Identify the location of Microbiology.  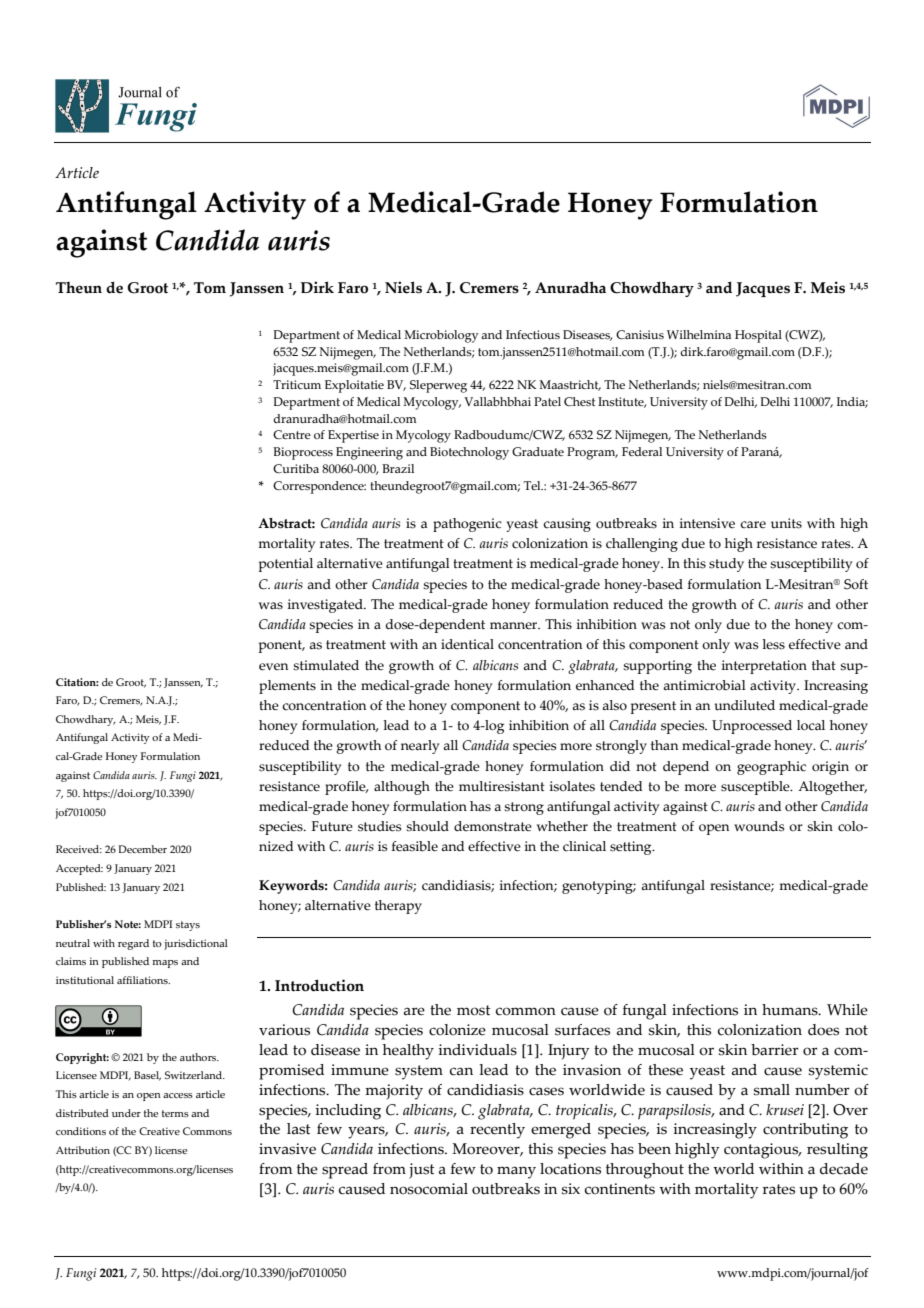
(441, 336).
